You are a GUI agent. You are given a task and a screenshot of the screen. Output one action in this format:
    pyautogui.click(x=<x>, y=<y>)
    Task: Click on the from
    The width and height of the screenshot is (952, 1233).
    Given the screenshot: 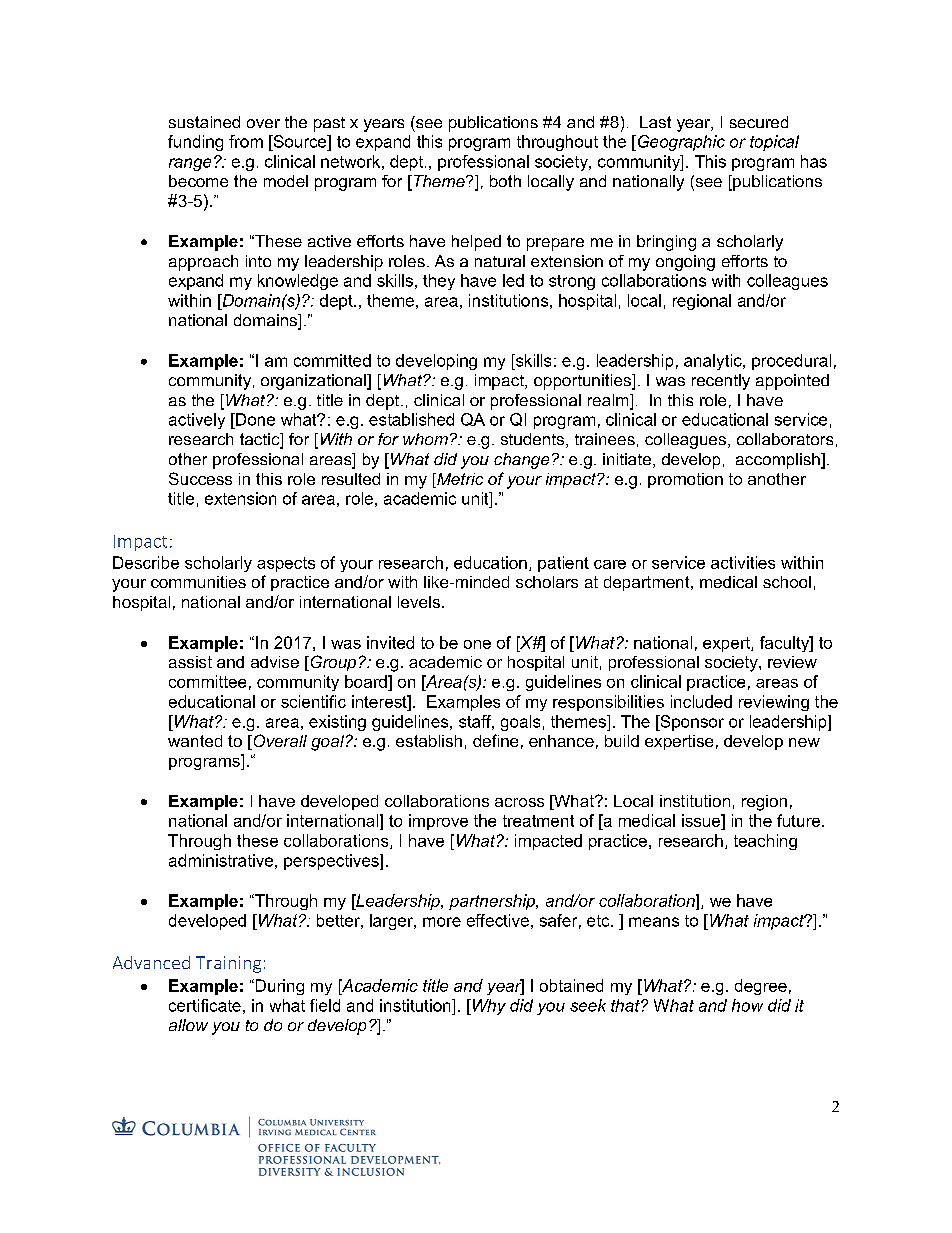 What is the action you would take?
    pyautogui.click(x=246, y=141)
